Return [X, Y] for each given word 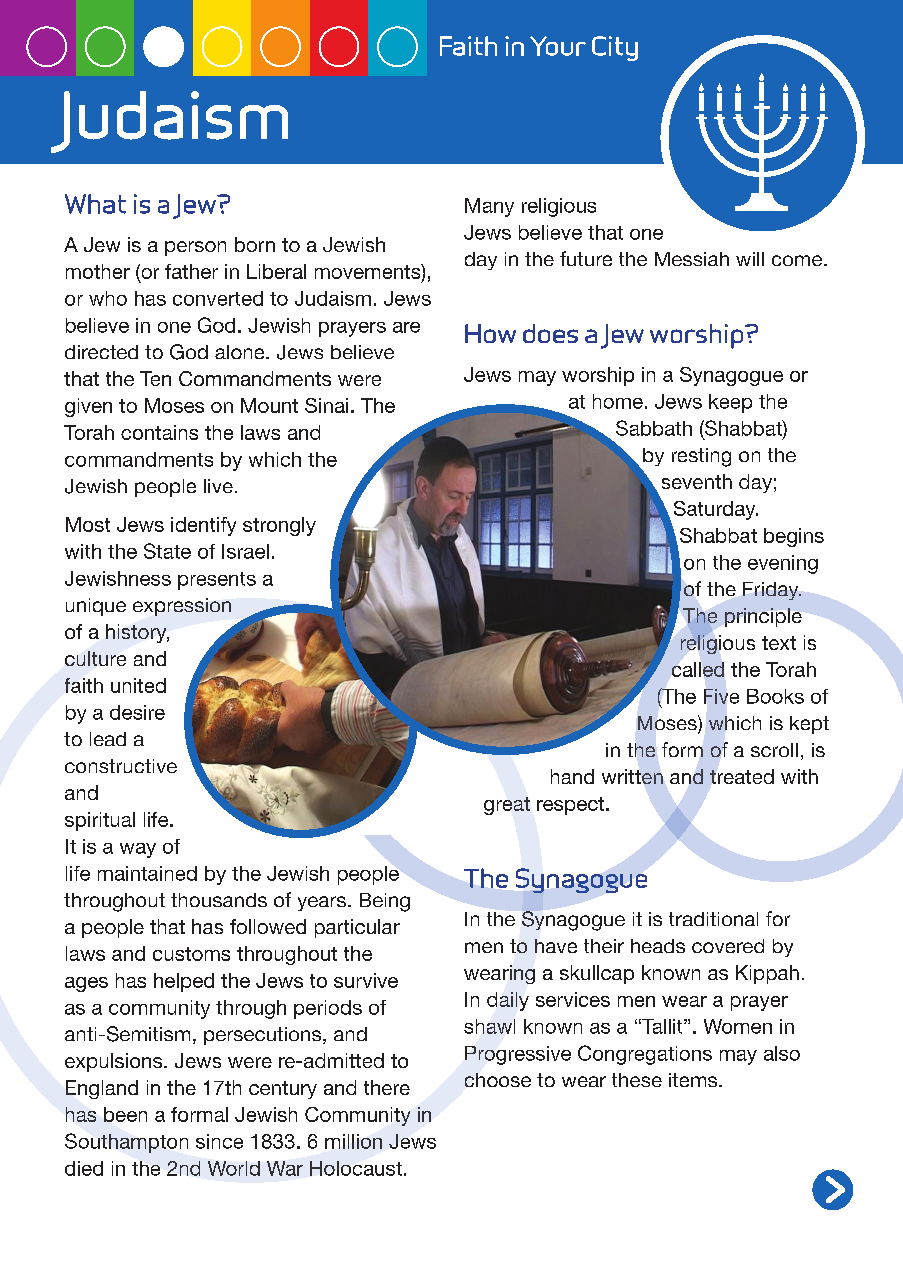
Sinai [326, 405]
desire [137, 712]
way [138, 850]
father [191, 271]
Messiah [692, 259]
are [406, 327]
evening [783, 564]
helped [184, 982]
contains [159, 432]
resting [701, 457]
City [615, 48]
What [95, 204]
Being [385, 902]
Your [558, 46]
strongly [279, 526]
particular [357, 928]
